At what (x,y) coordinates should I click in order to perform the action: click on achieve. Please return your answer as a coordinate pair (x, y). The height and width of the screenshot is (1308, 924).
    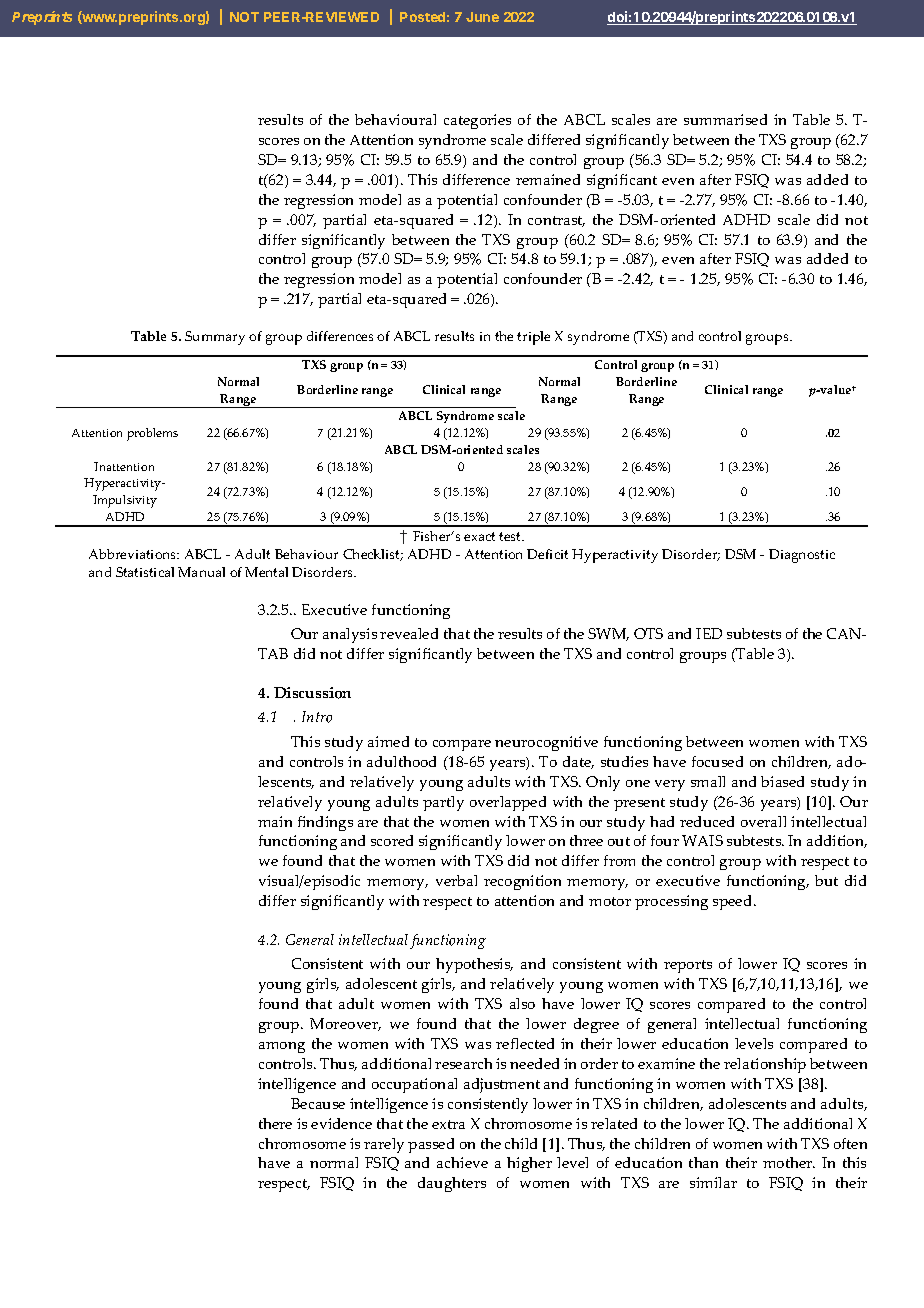
    Looking at the image, I should click on (462, 1162).
